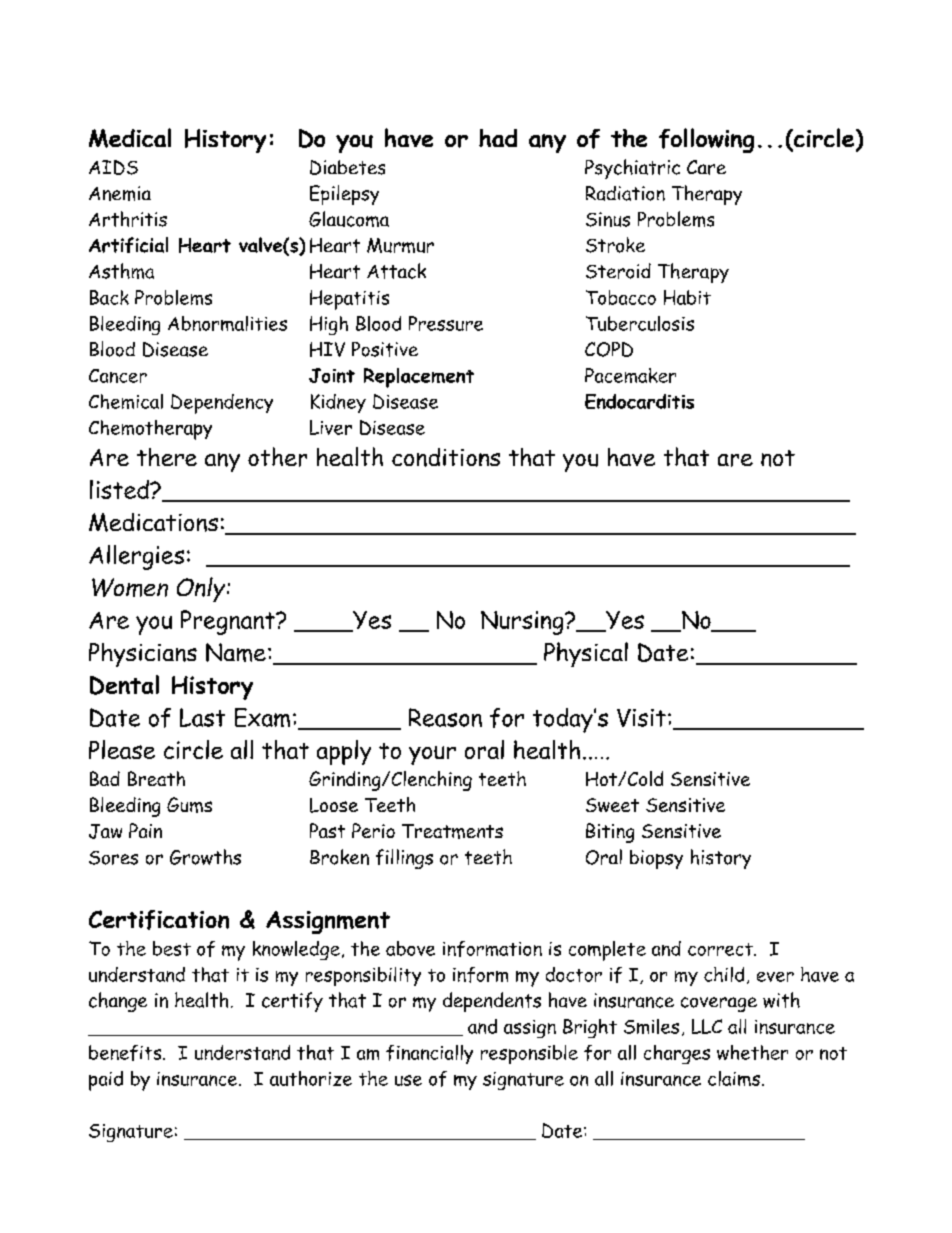  Describe the element at coordinates (126, 1053) in the screenshot. I see `benefits` at that location.
